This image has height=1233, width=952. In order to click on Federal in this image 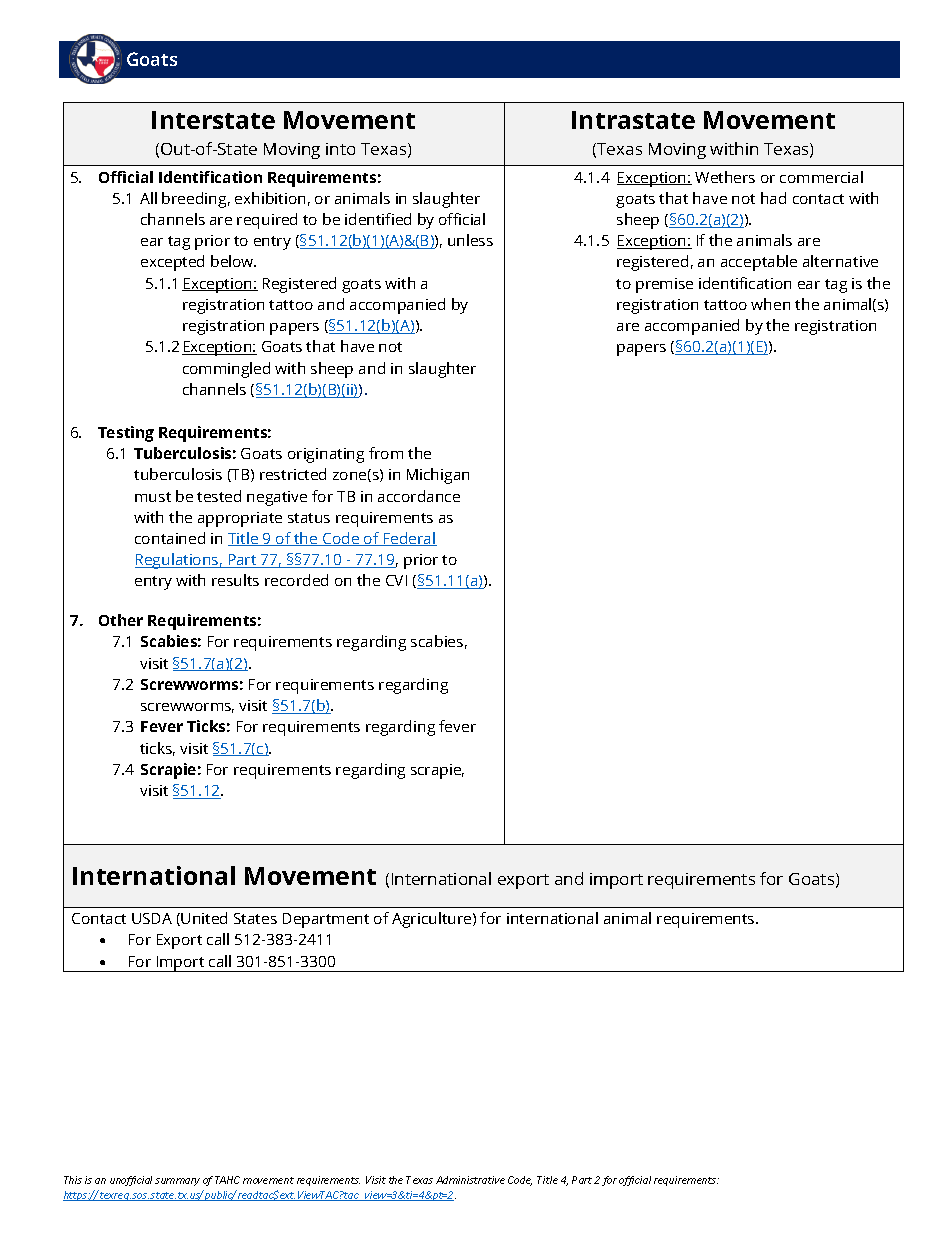, I will do `click(409, 539)`.
